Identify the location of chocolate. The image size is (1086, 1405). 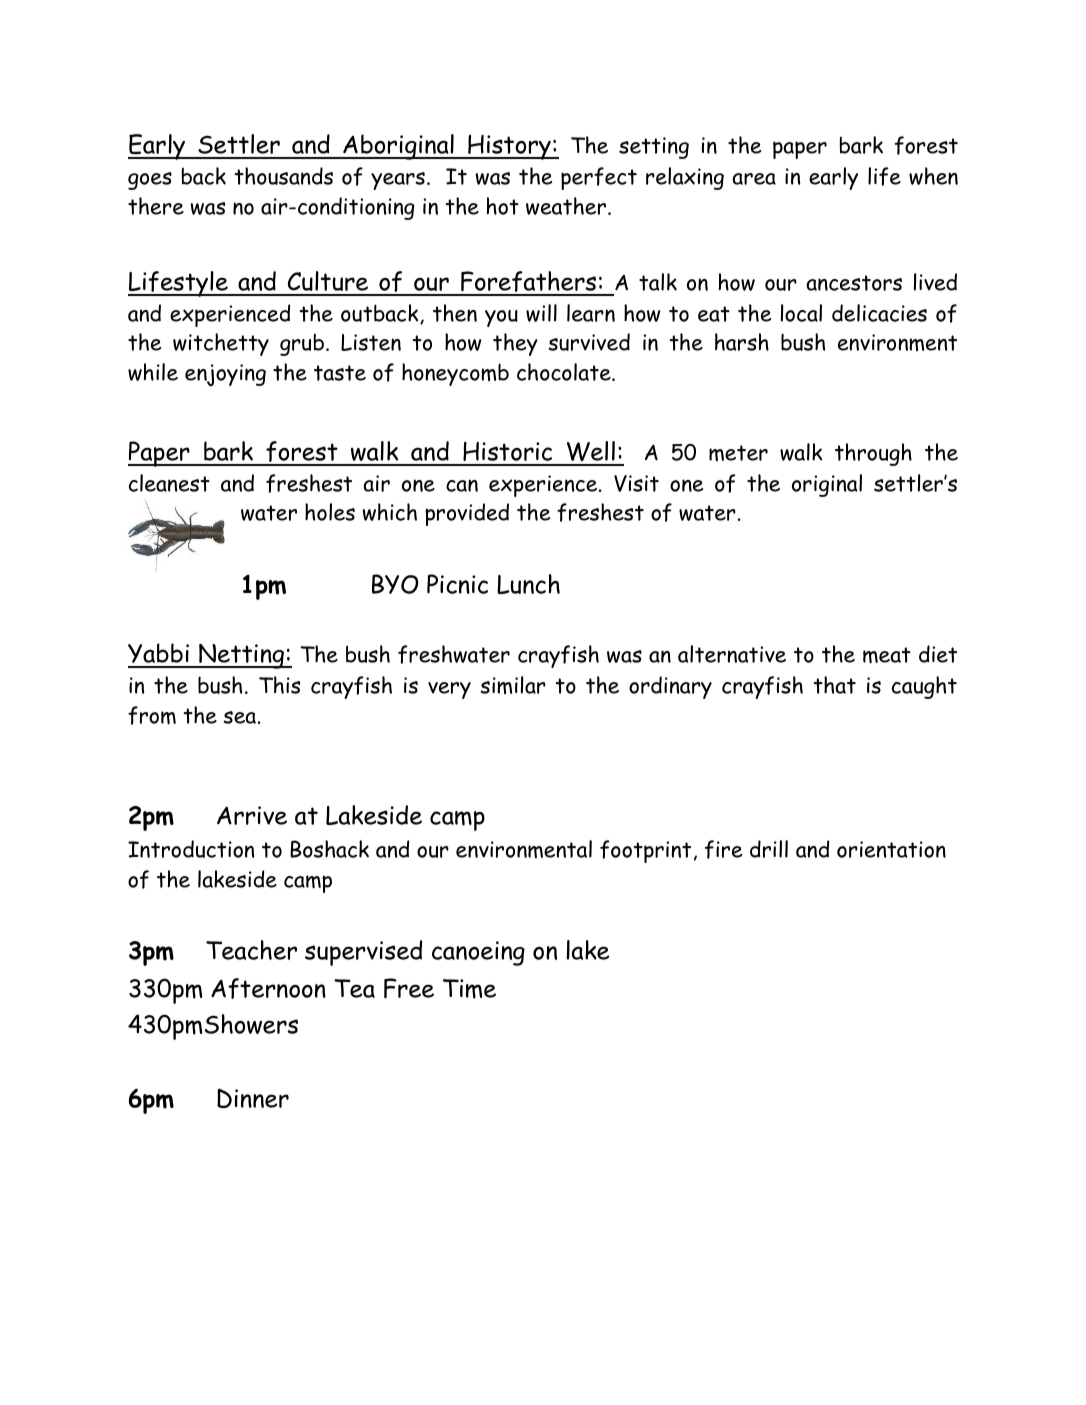
(565, 372).
